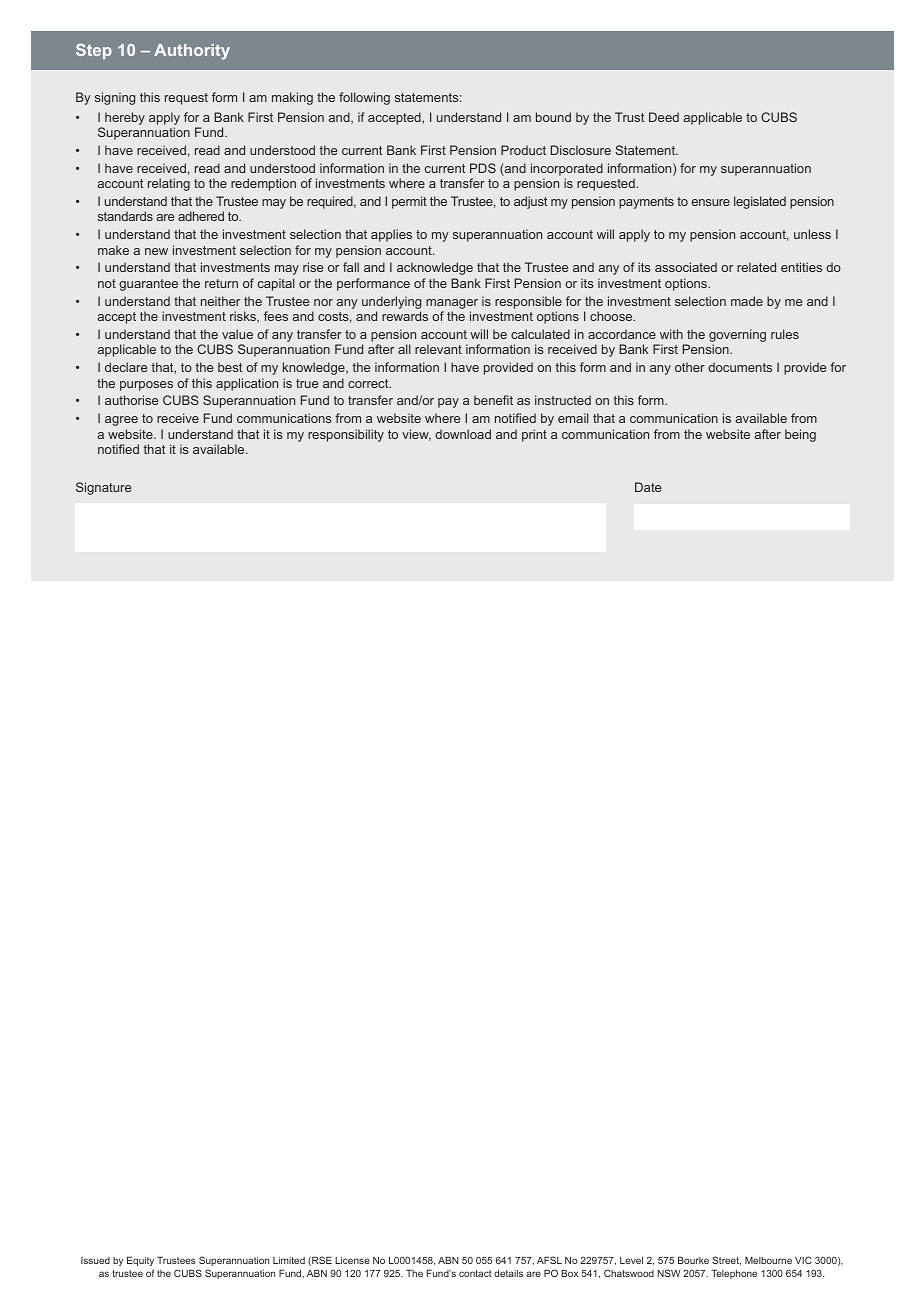  Describe the element at coordinates (140, 1261) in the page. I see `Equity` at that location.
